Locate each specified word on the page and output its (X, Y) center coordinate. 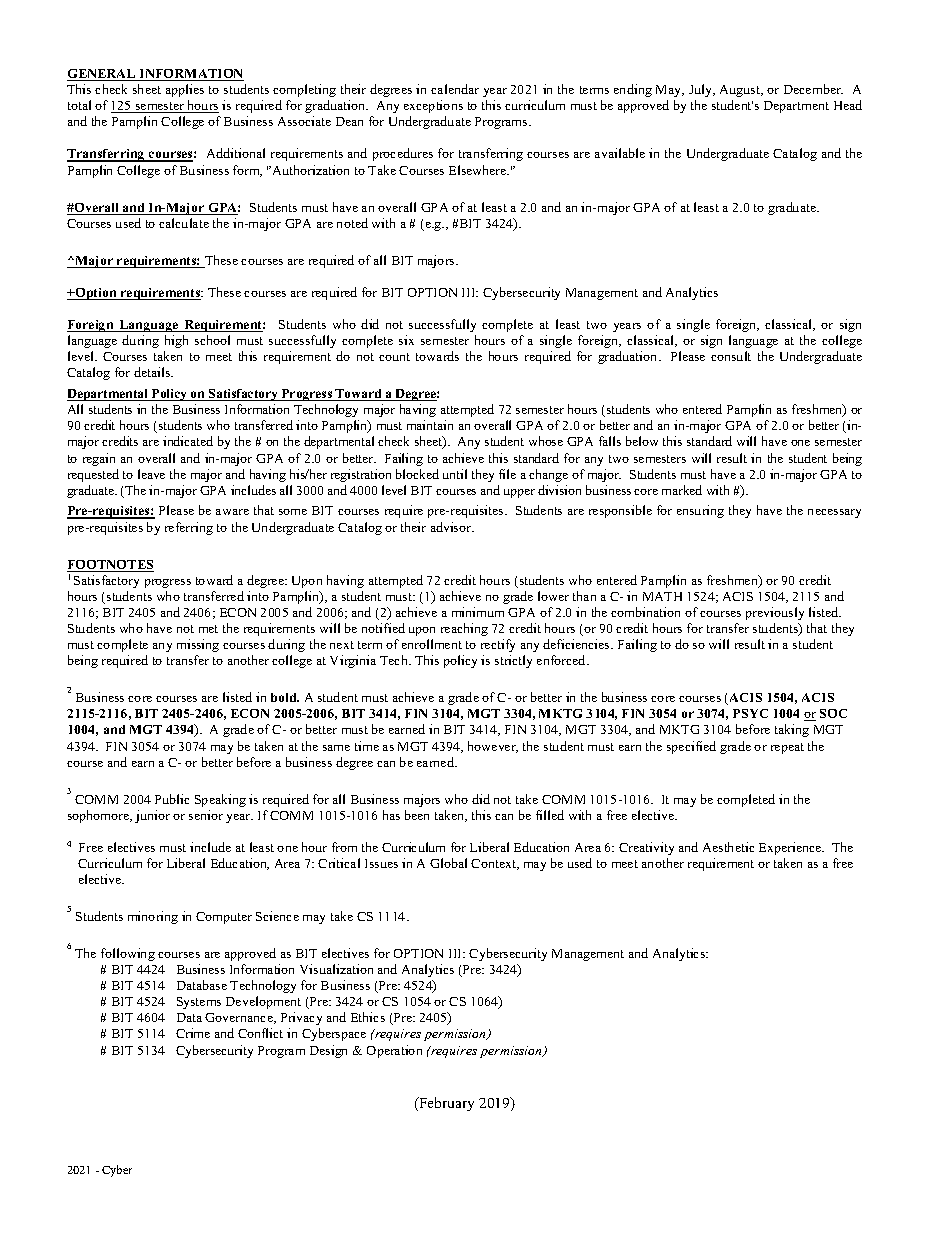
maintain (430, 425)
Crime (193, 1033)
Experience (791, 848)
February (445, 1104)
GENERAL (102, 75)
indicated (188, 441)
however (493, 747)
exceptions (433, 106)
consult (731, 356)
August (741, 91)
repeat (787, 748)
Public (172, 799)
